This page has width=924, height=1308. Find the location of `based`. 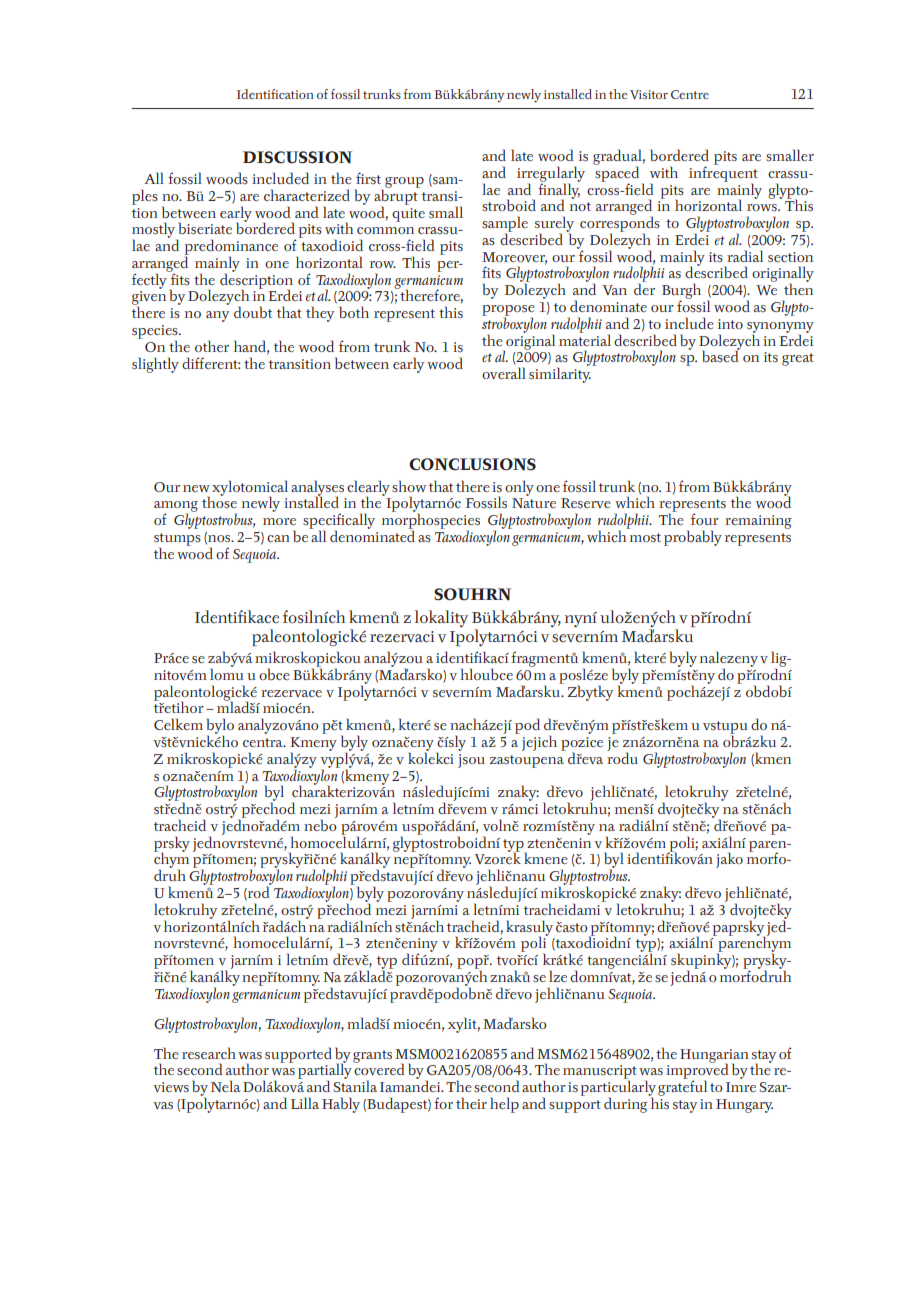

based is located at coordinates (721, 356).
